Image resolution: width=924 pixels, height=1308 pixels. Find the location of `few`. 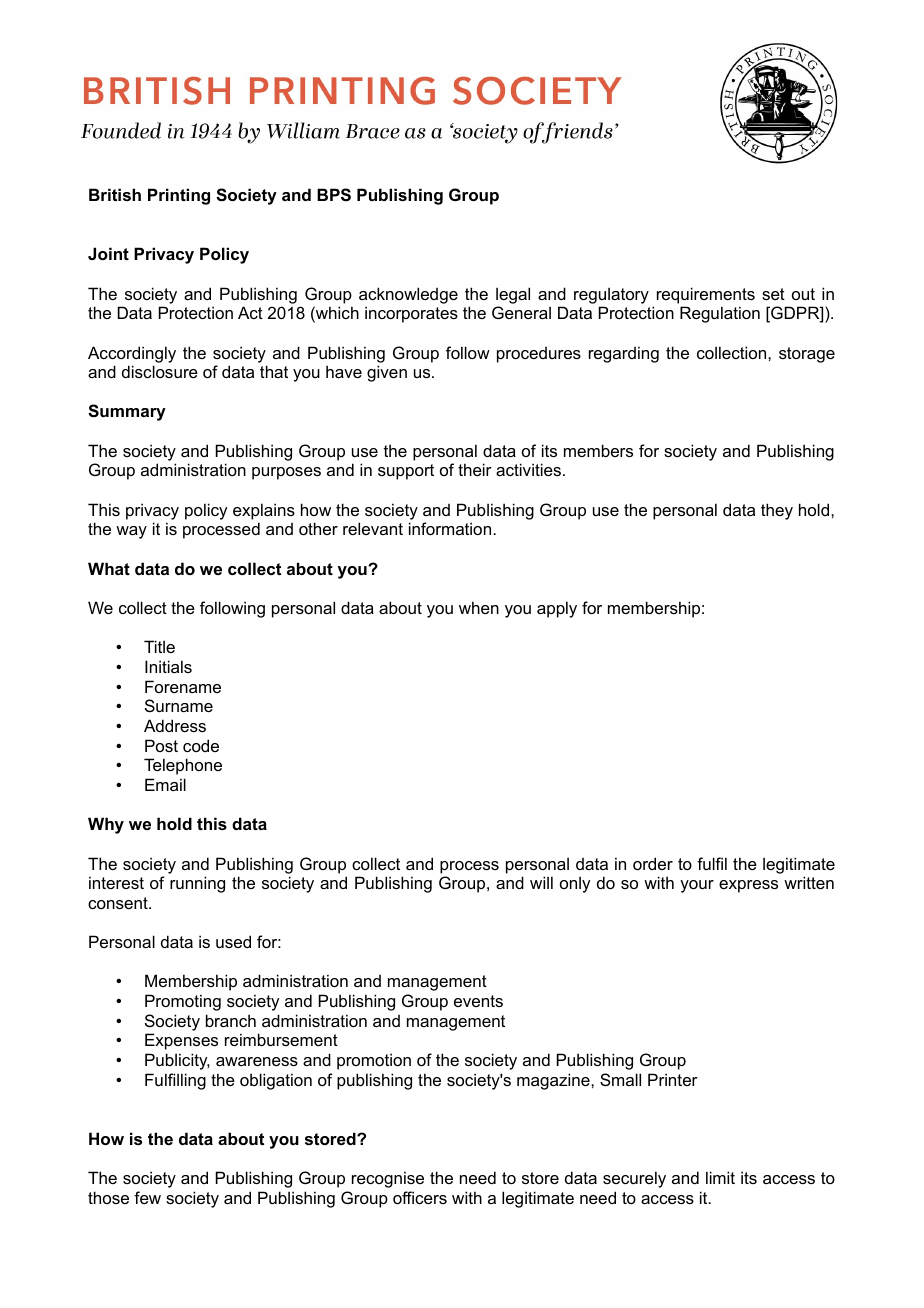

few is located at coordinates (147, 1197).
